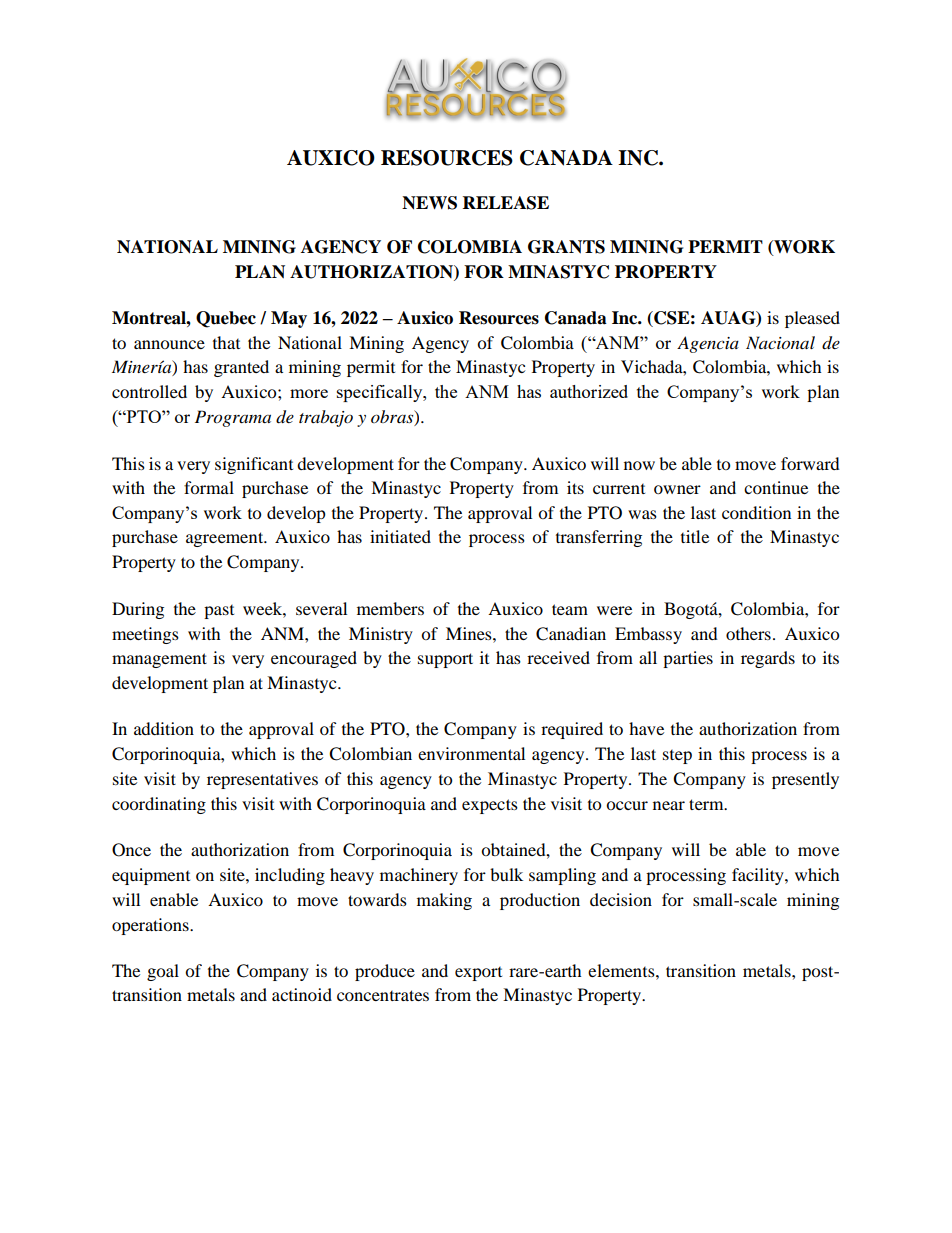  What do you see at coordinates (776, 487) in the page?
I see `continue` at bounding box center [776, 487].
